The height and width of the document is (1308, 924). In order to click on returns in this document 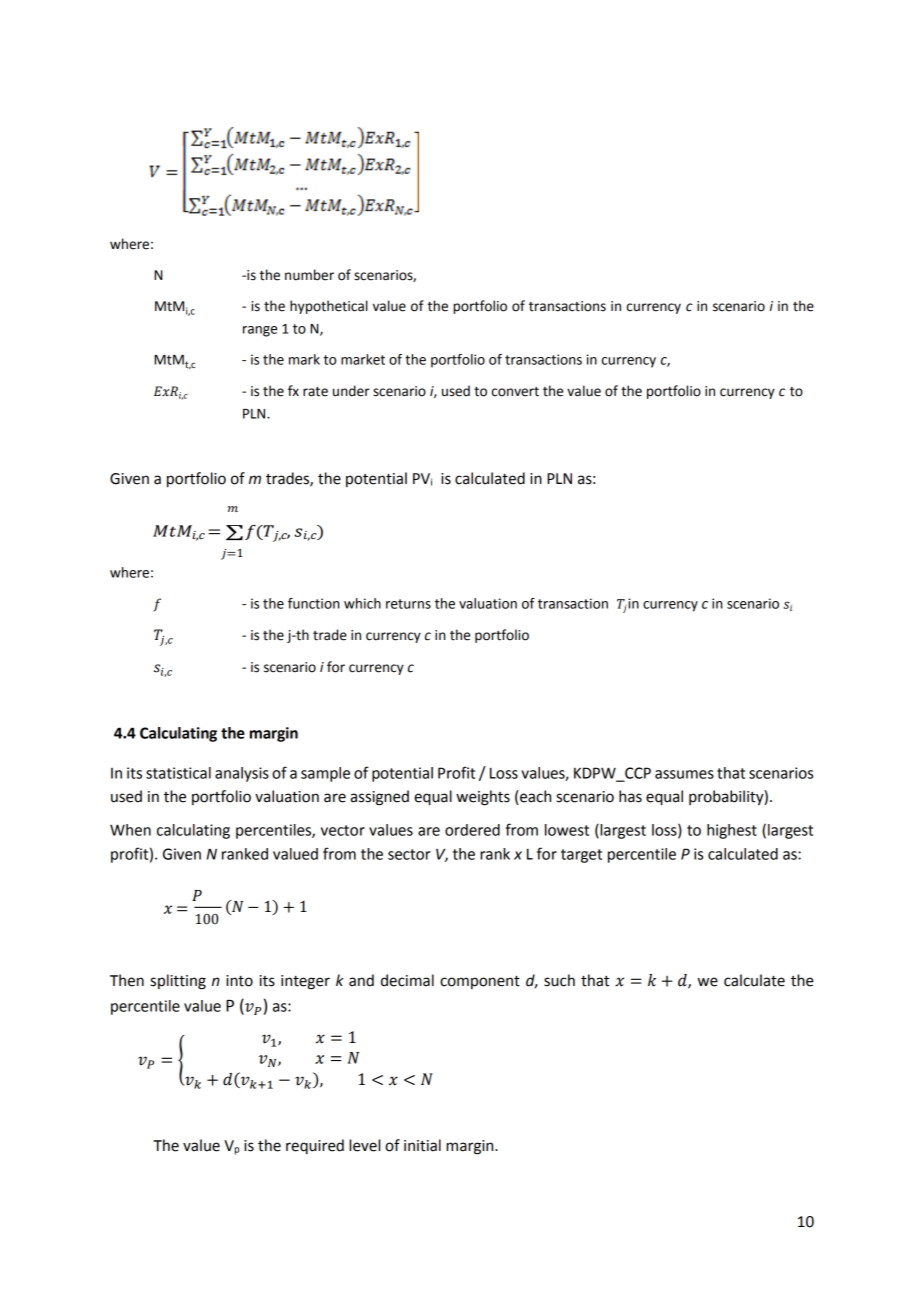, I will do `click(408, 604)`.
